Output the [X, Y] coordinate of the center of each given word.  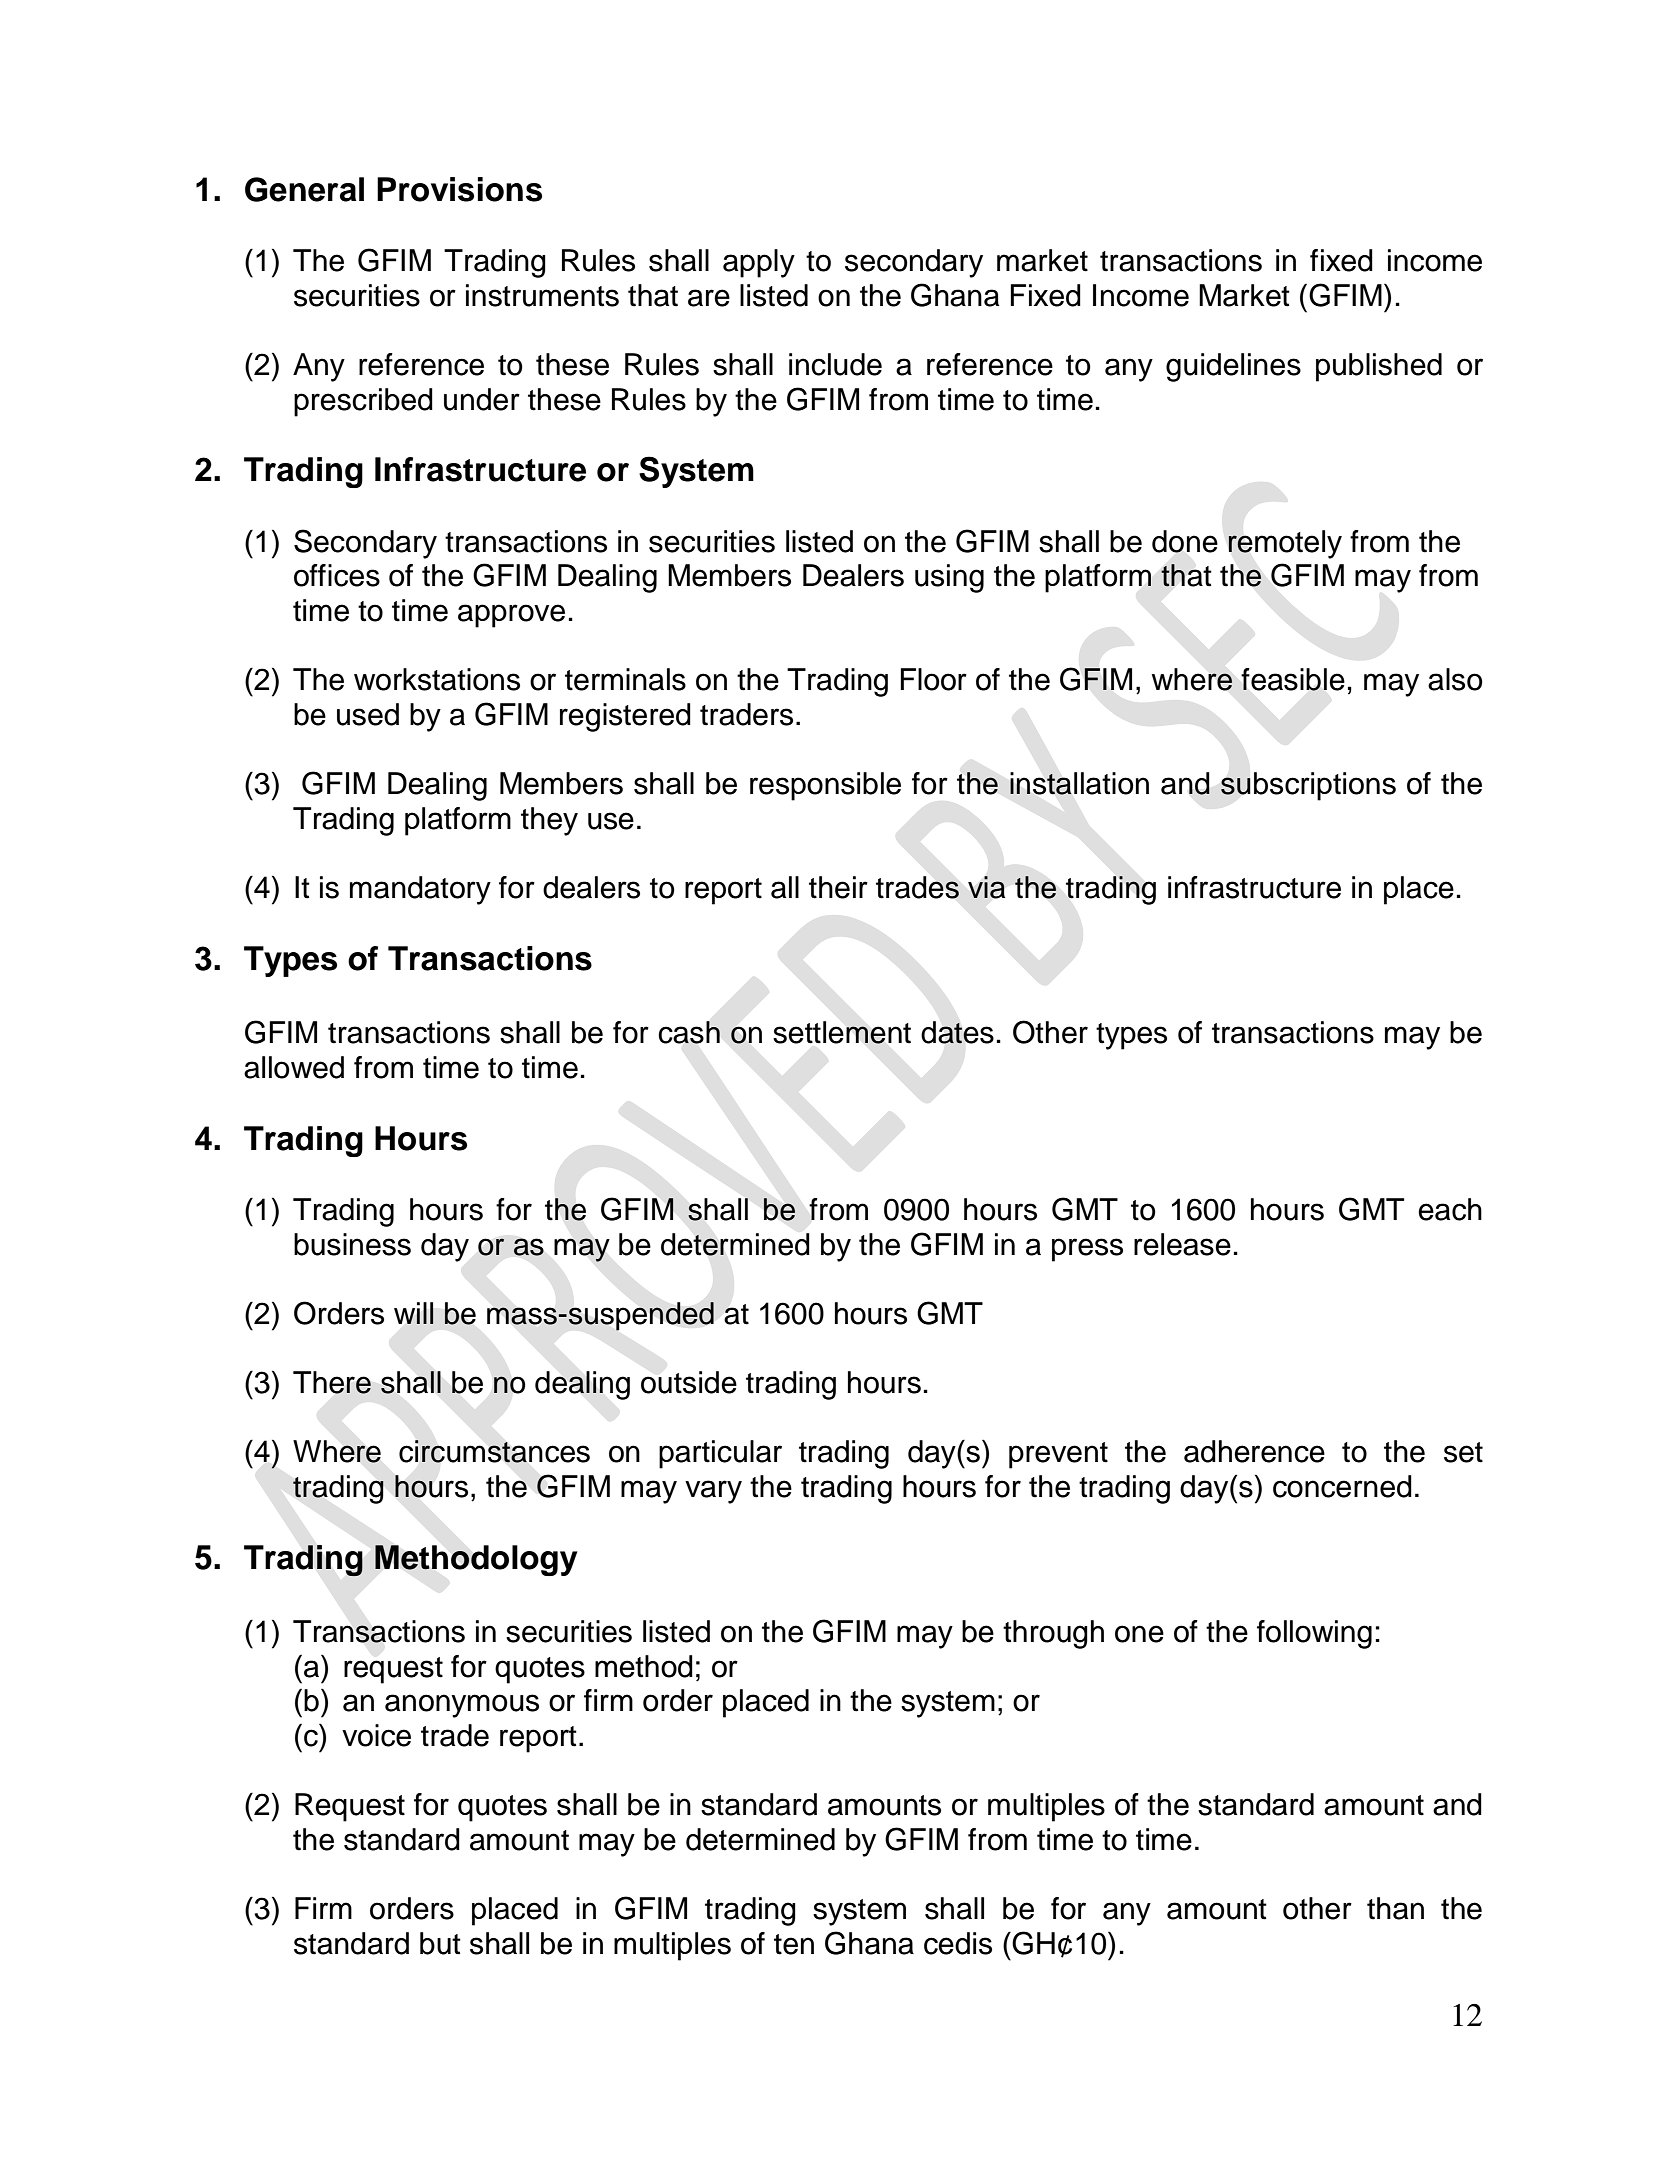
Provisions [459, 189]
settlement [842, 1032]
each [1450, 1209]
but [440, 1943]
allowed [294, 1067]
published [1379, 367]
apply [759, 263]
